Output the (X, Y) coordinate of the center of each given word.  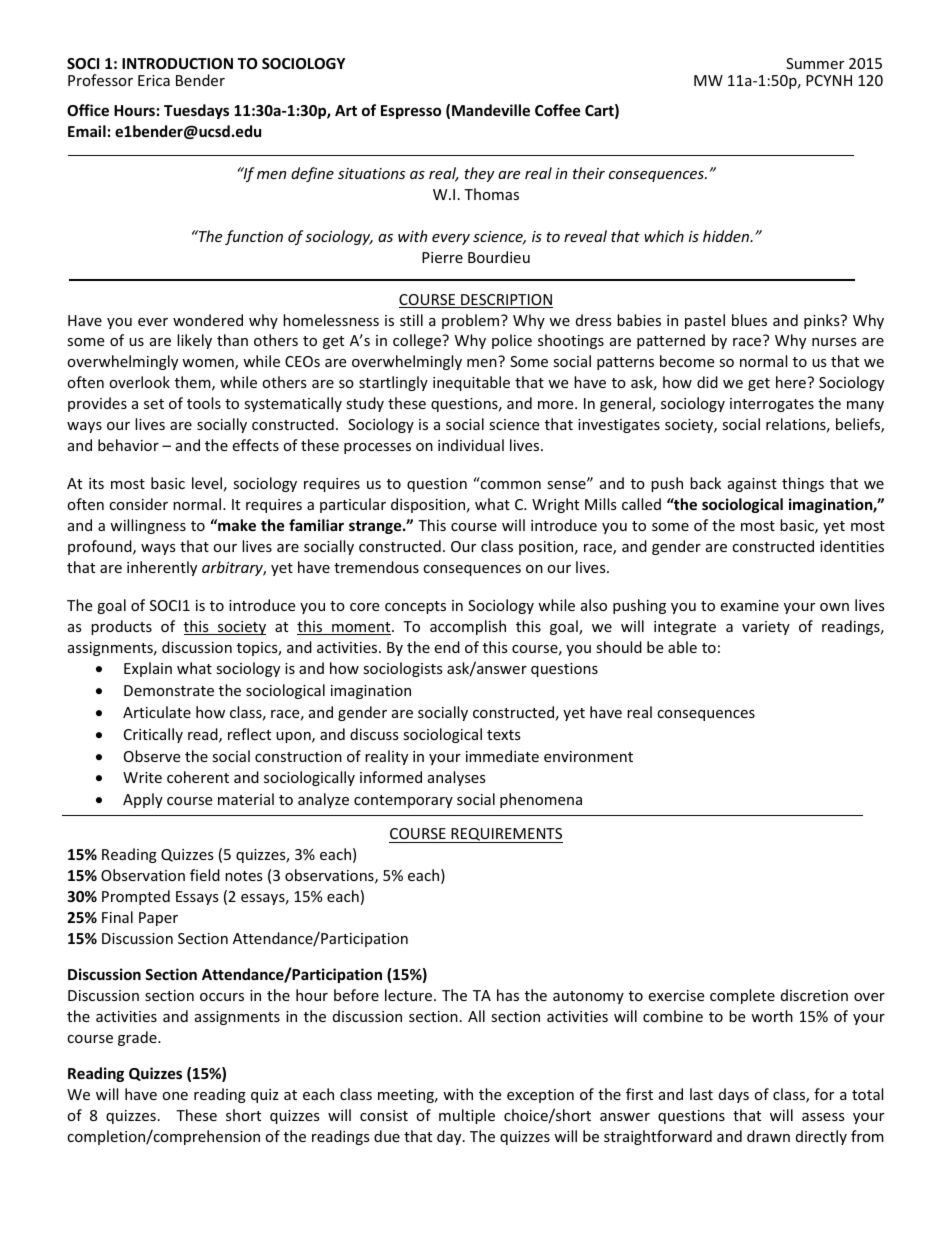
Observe (152, 756)
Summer (815, 63)
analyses (457, 778)
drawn (768, 1136)
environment (588, 756)
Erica (154, 80)
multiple (467, 1116)
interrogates (772, 405)
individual (471, 445)
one (175, 1096)
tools (204, 403)
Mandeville (491, 110)
